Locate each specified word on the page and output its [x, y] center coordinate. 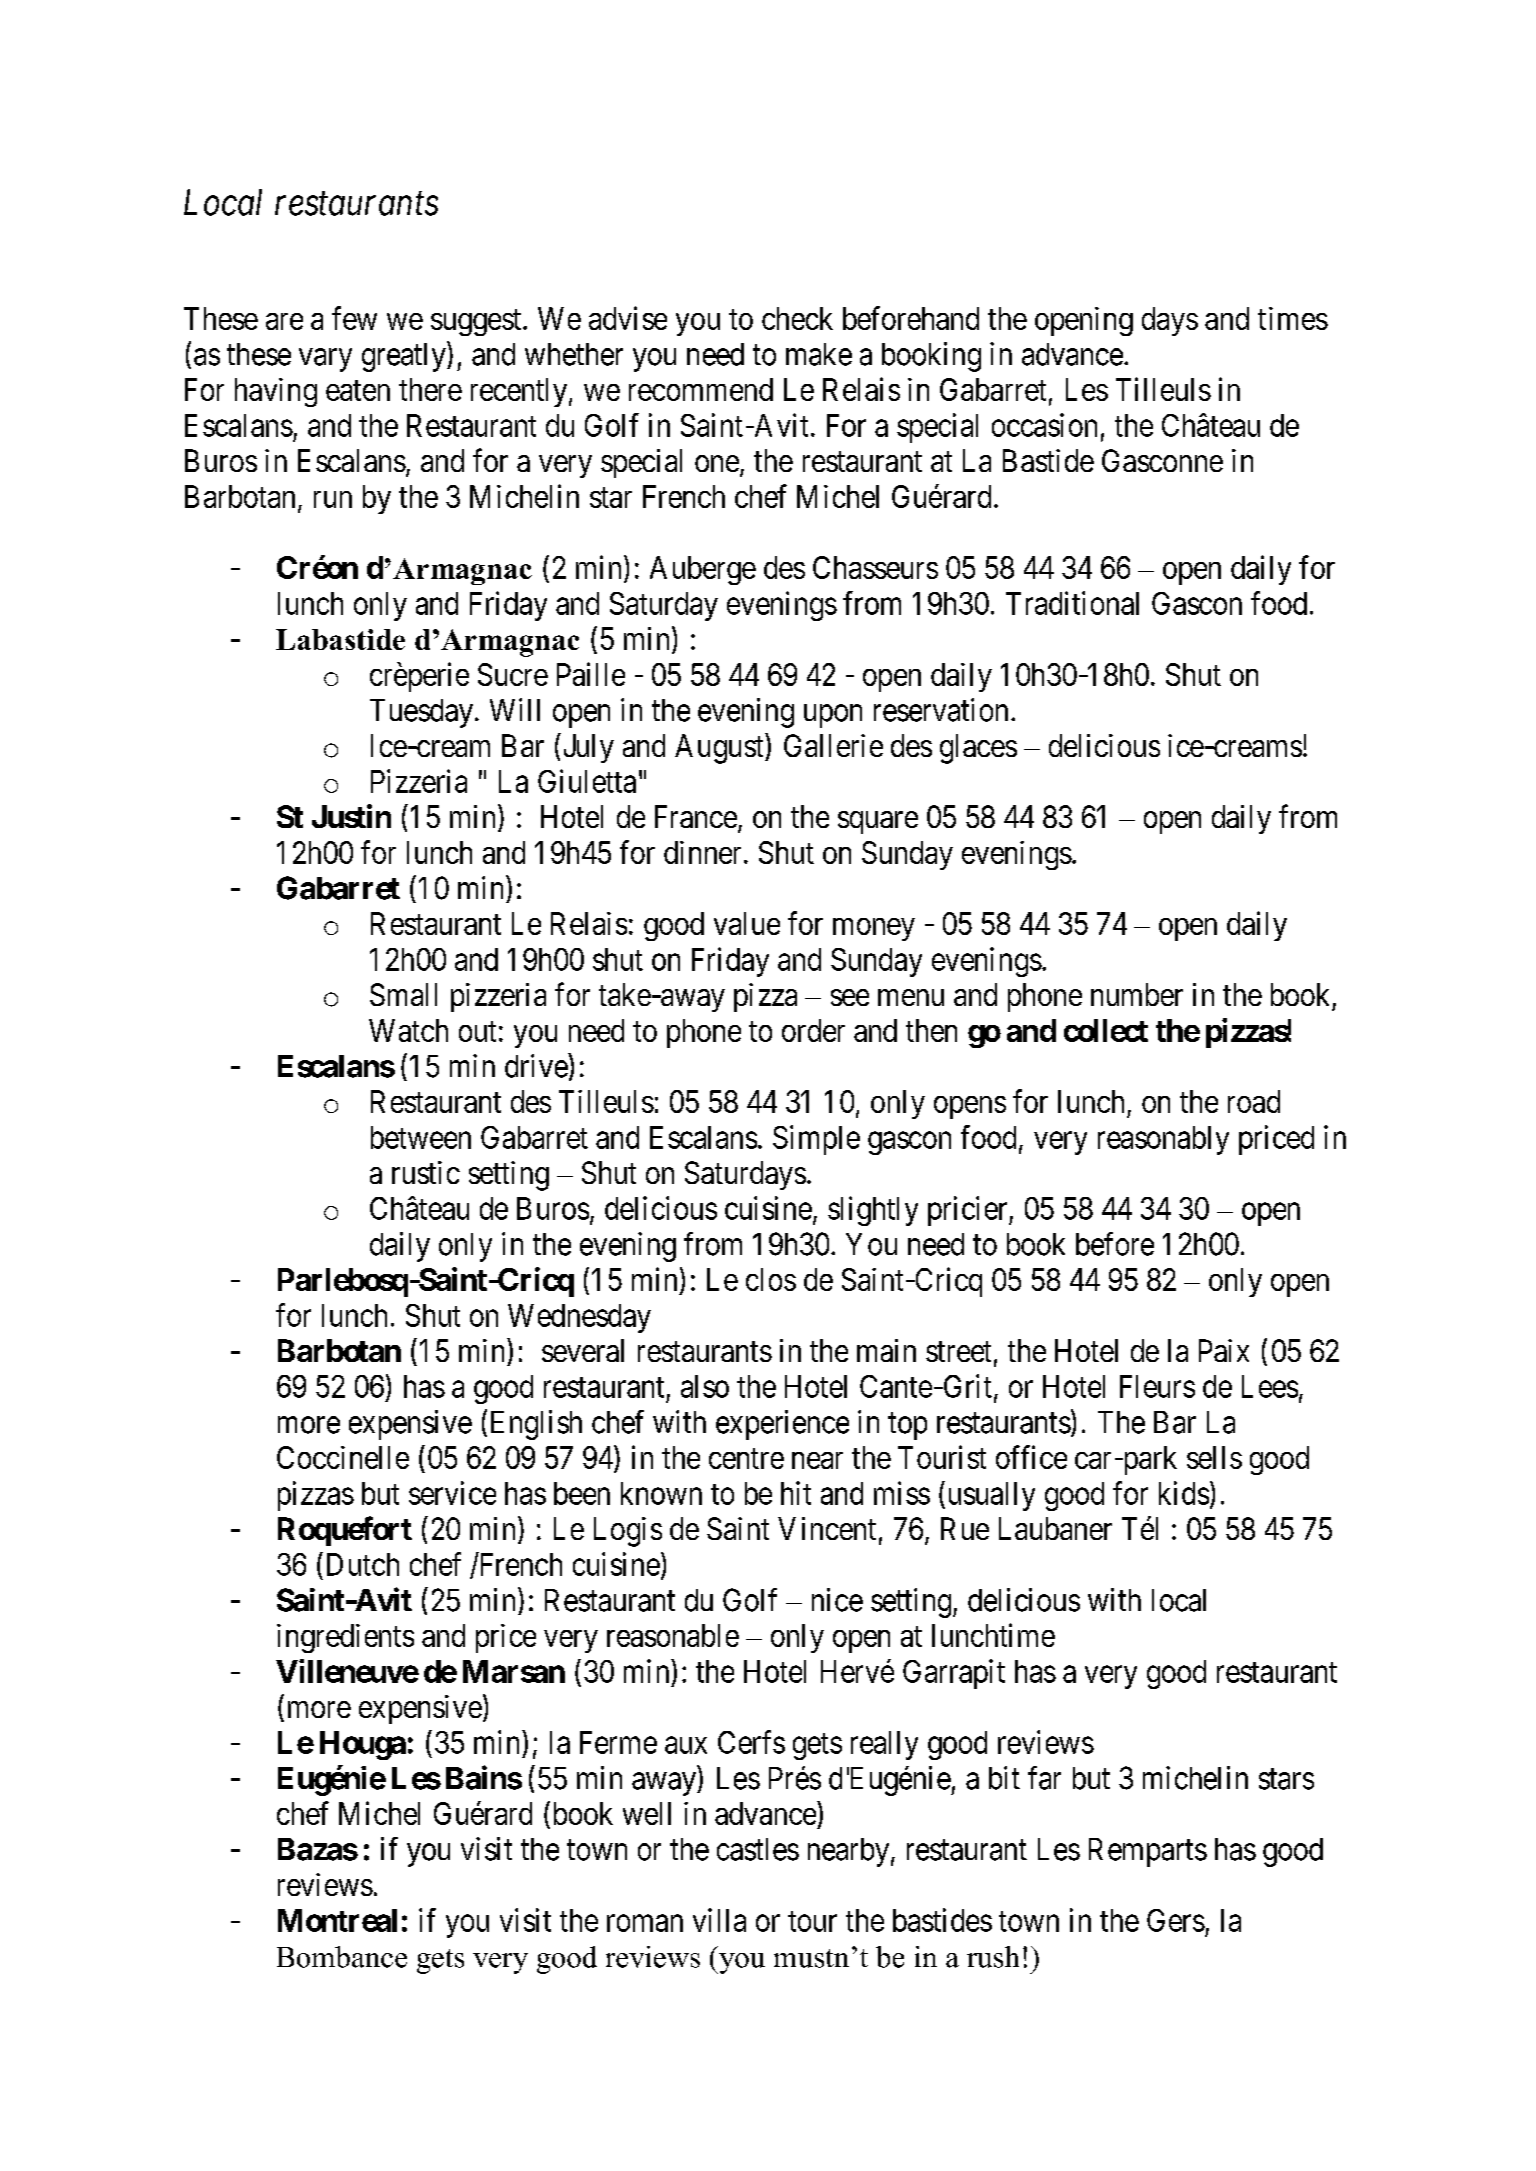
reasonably [1163, 1140]
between [421, 1137]
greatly [405, 357]
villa [719, 1920]
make [819, 354]
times [1293, 318]
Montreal [337, 1920]
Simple [816, 1140]
